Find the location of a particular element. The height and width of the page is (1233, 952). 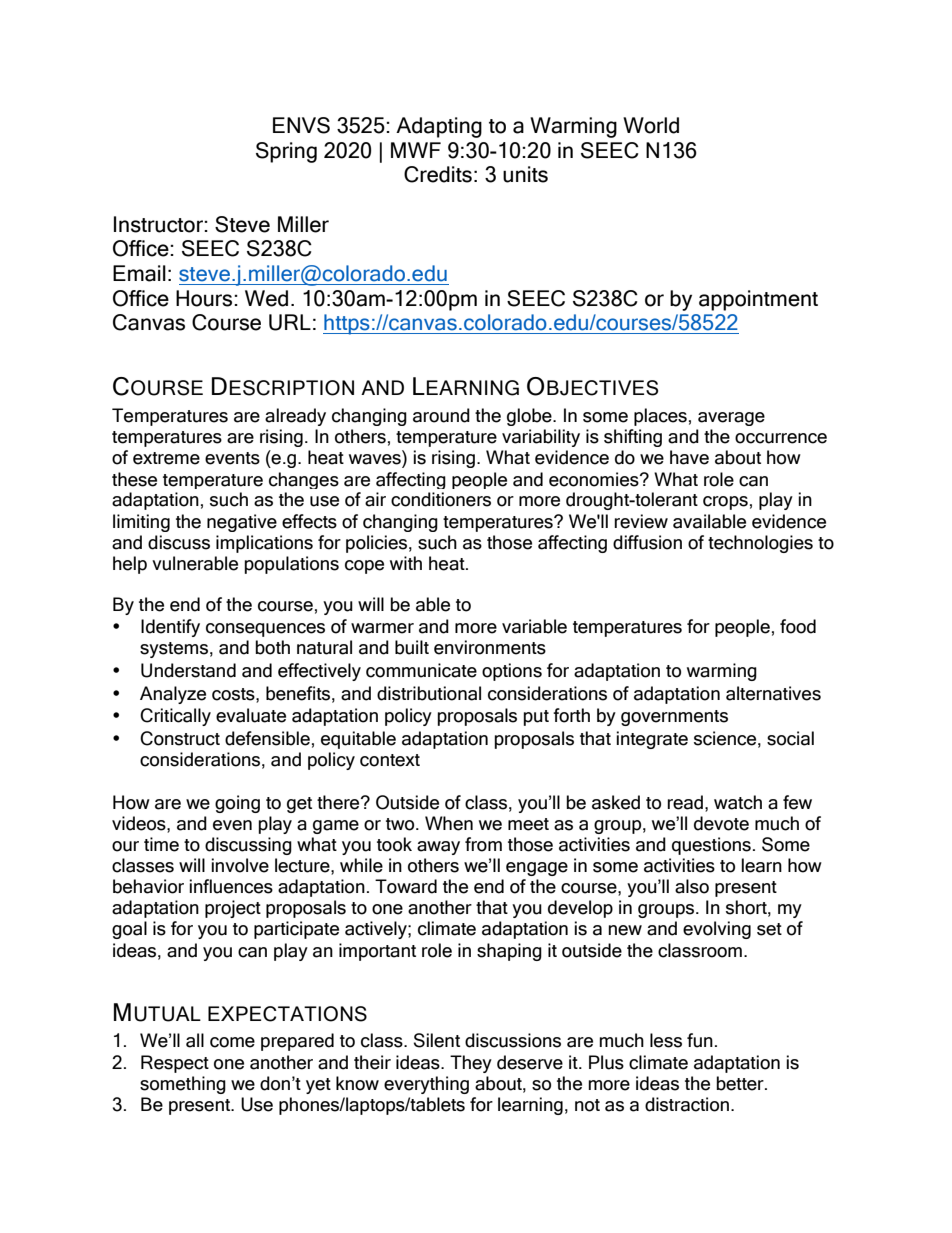

They is located at coordinates (471, 1064).
